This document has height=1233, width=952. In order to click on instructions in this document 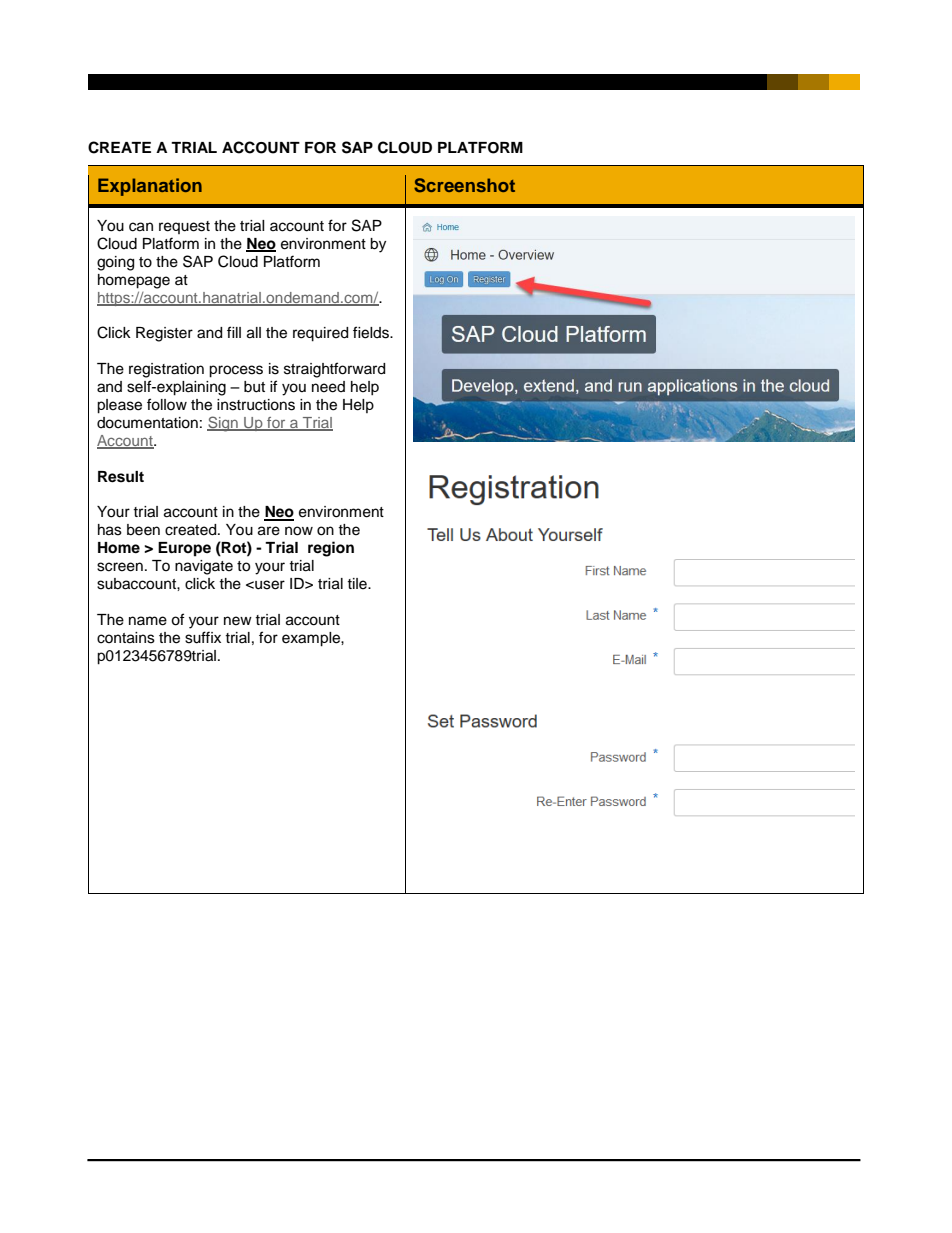, I will do `click(256, 405)`.
